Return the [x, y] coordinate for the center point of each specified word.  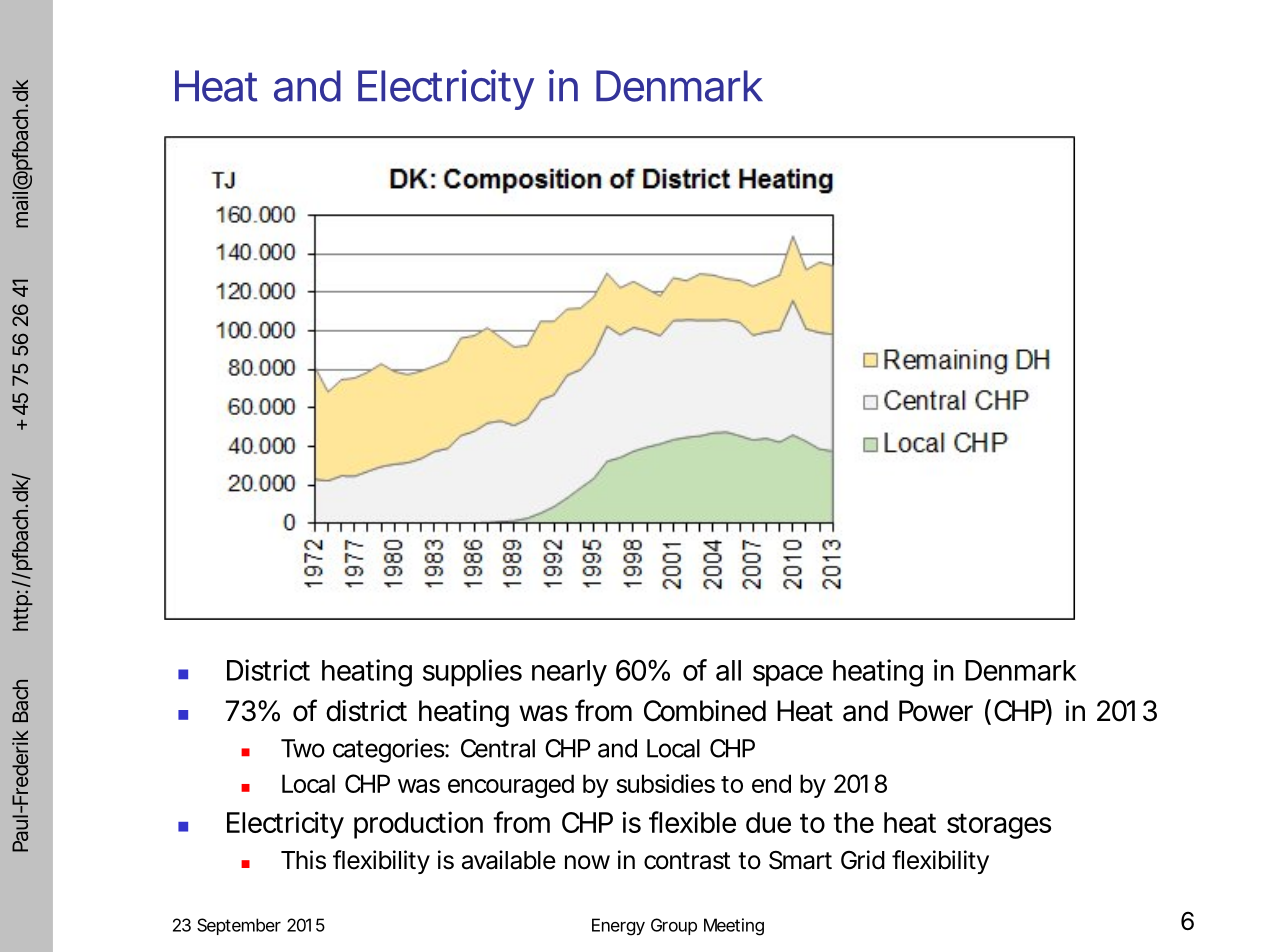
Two [303, 748]
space [788, 676]
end [771, 783]
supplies [472, 673]
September [239, 926]
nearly [569, 673]
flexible [692, 822]
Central [498, 748]
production [418, 825]
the [853, 822]
